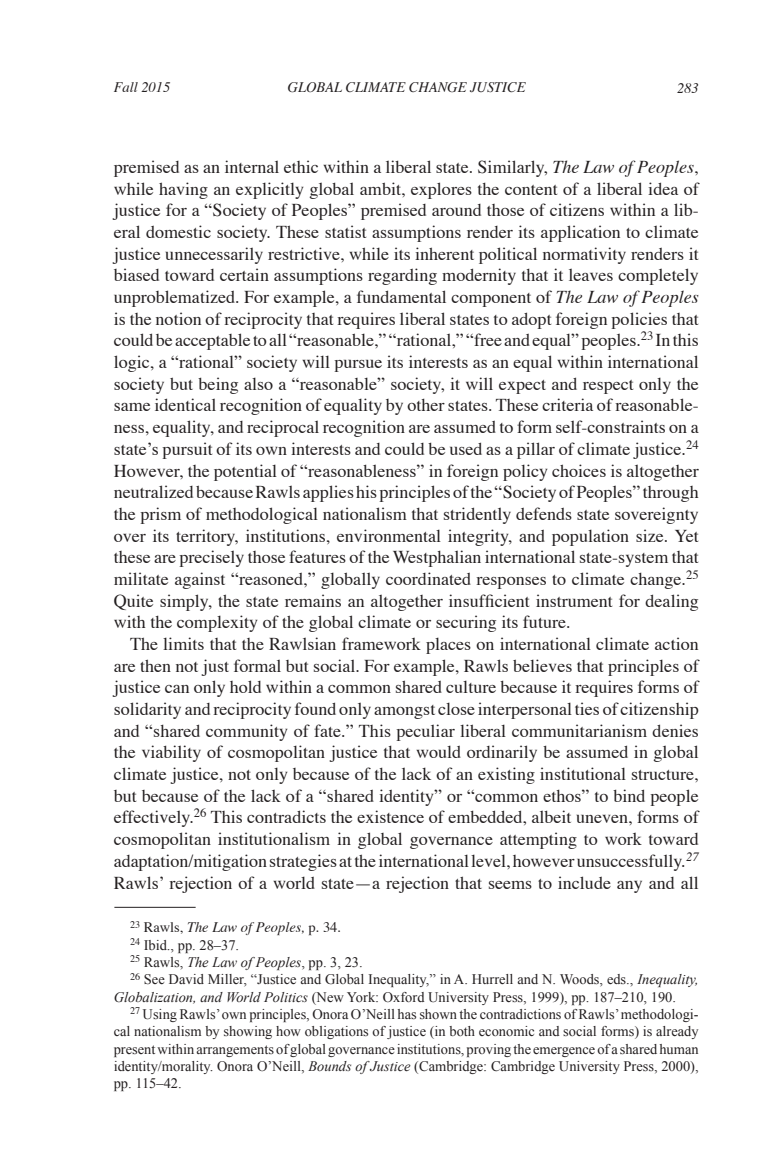  I want to click on coordinated, so click(428, 578).
